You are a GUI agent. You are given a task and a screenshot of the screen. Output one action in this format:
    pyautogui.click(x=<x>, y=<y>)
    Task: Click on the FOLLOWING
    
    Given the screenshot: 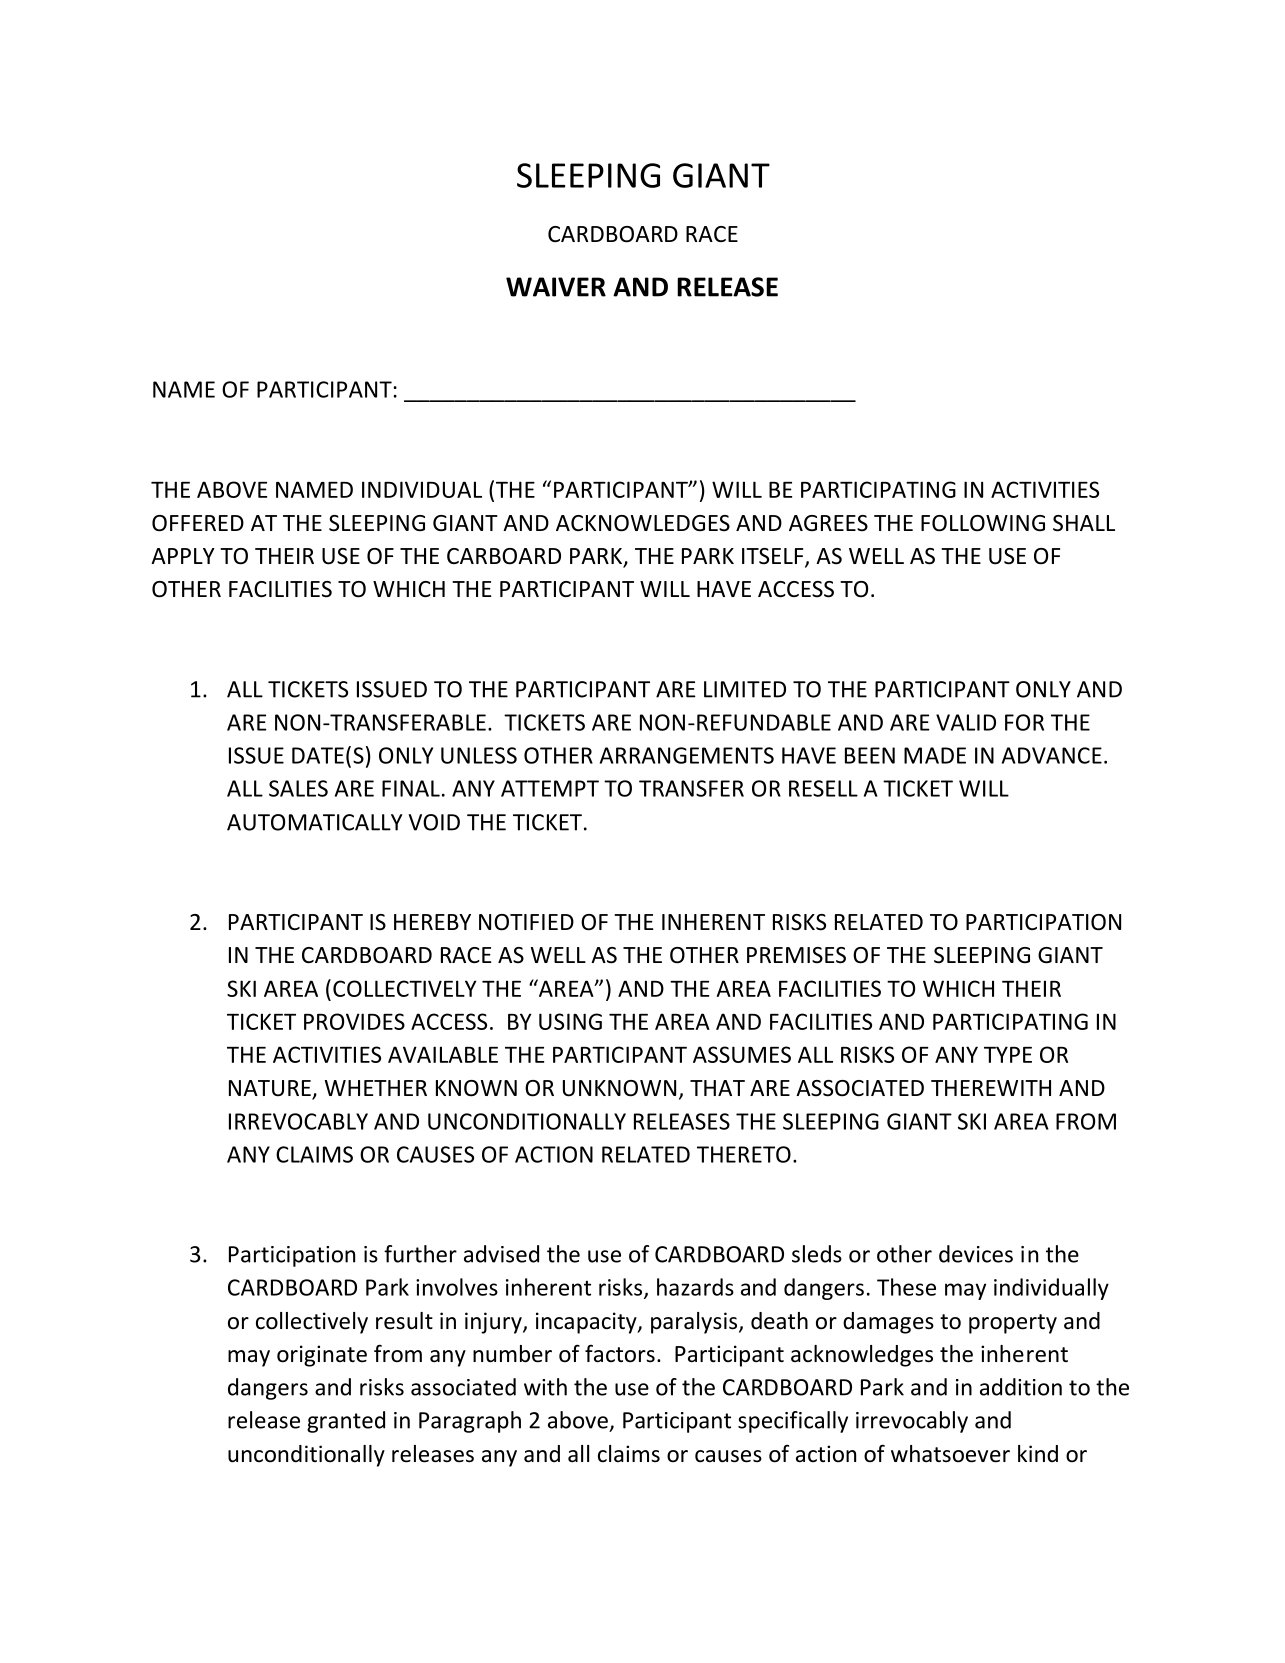 What is the action you would take?
    pyautogui.click(x=983, y=523)
